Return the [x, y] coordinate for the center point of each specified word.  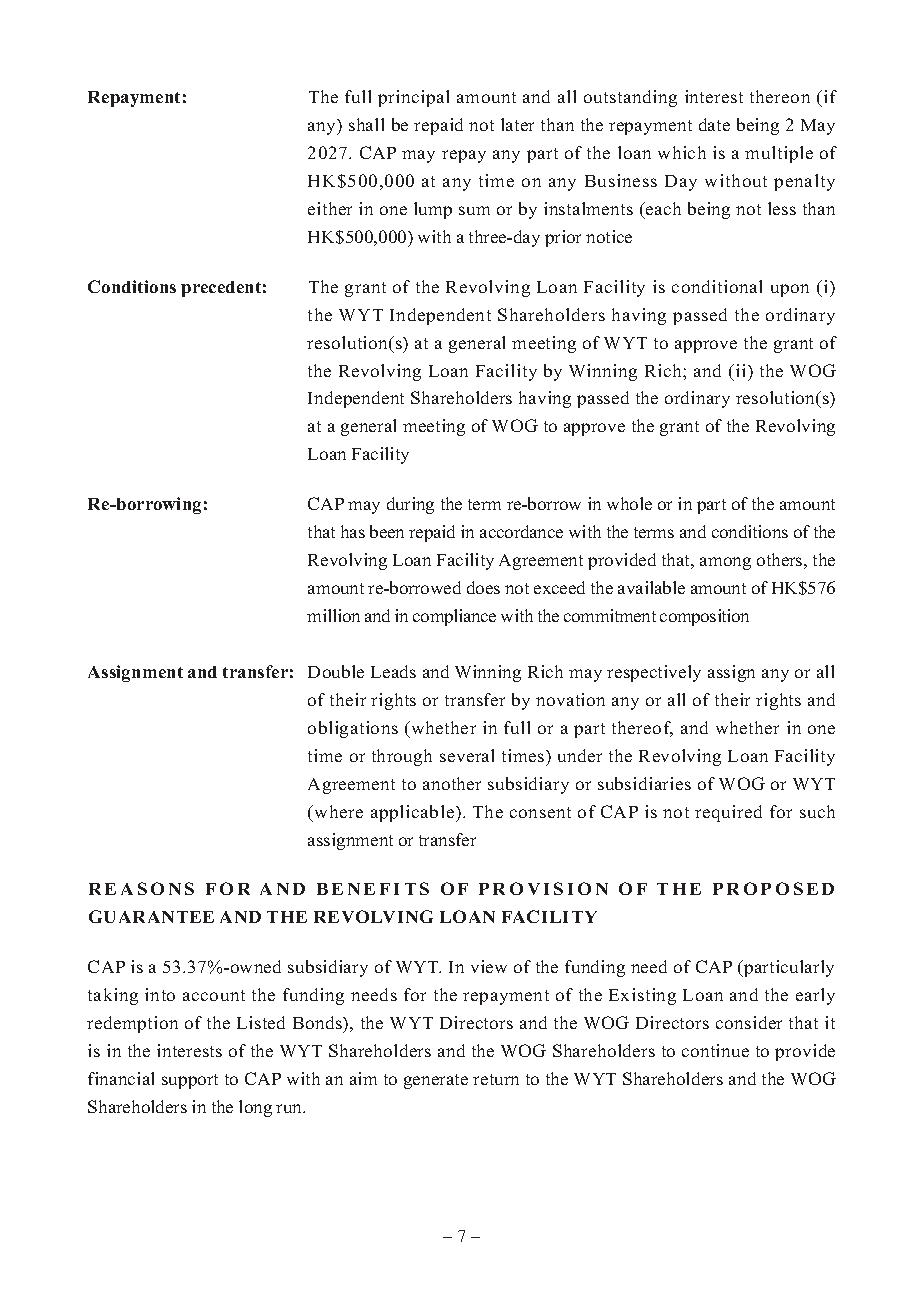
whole [629, 503]
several [467, 755]
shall [366, 124]
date [714, 124]
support [190, 1081]
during [410, 505]
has [353, 531]
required [728, 813]
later [517, 124]
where [339, 811]
